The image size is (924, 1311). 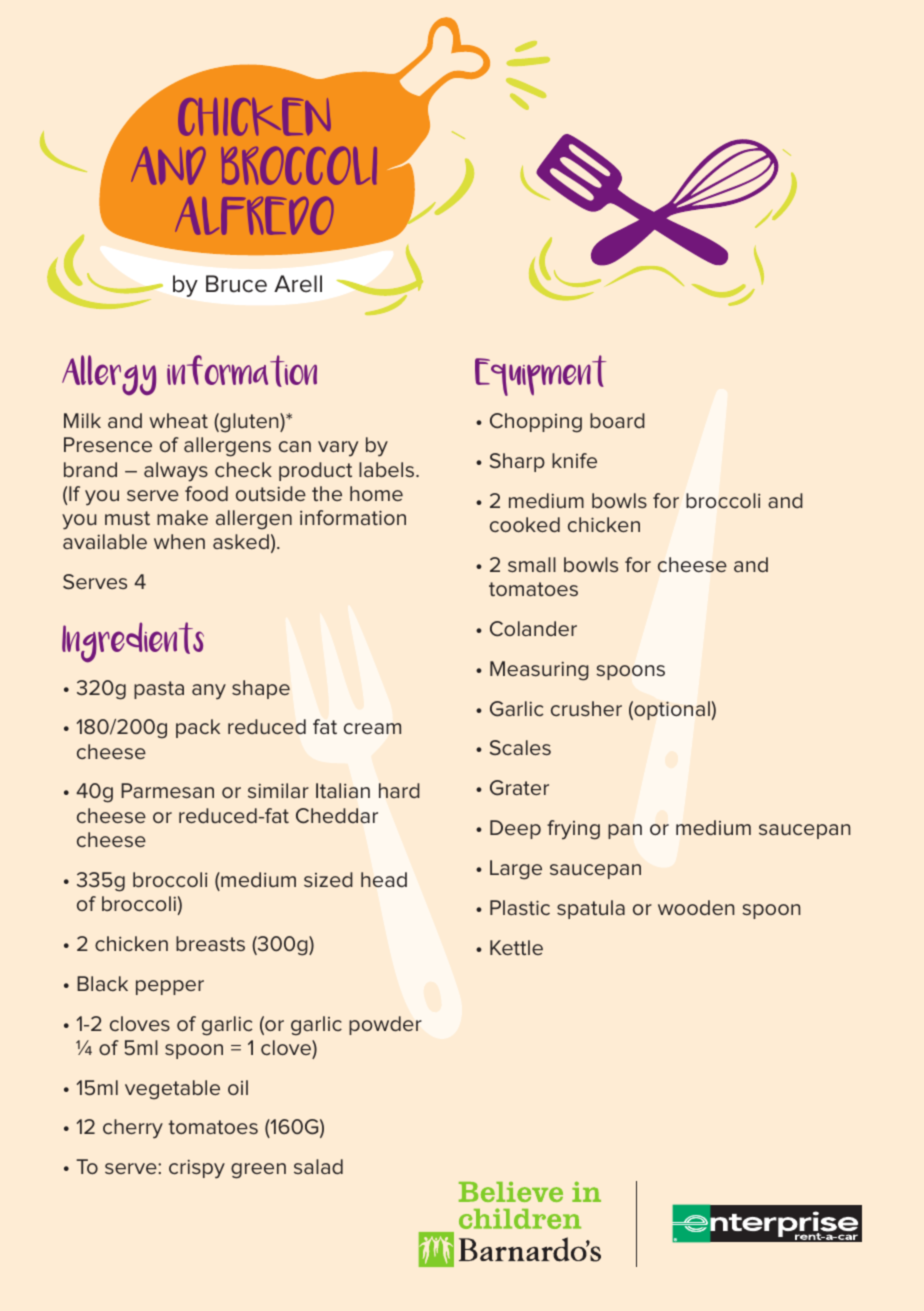 I want to click on Equipment, so click(x=540, y=375).
